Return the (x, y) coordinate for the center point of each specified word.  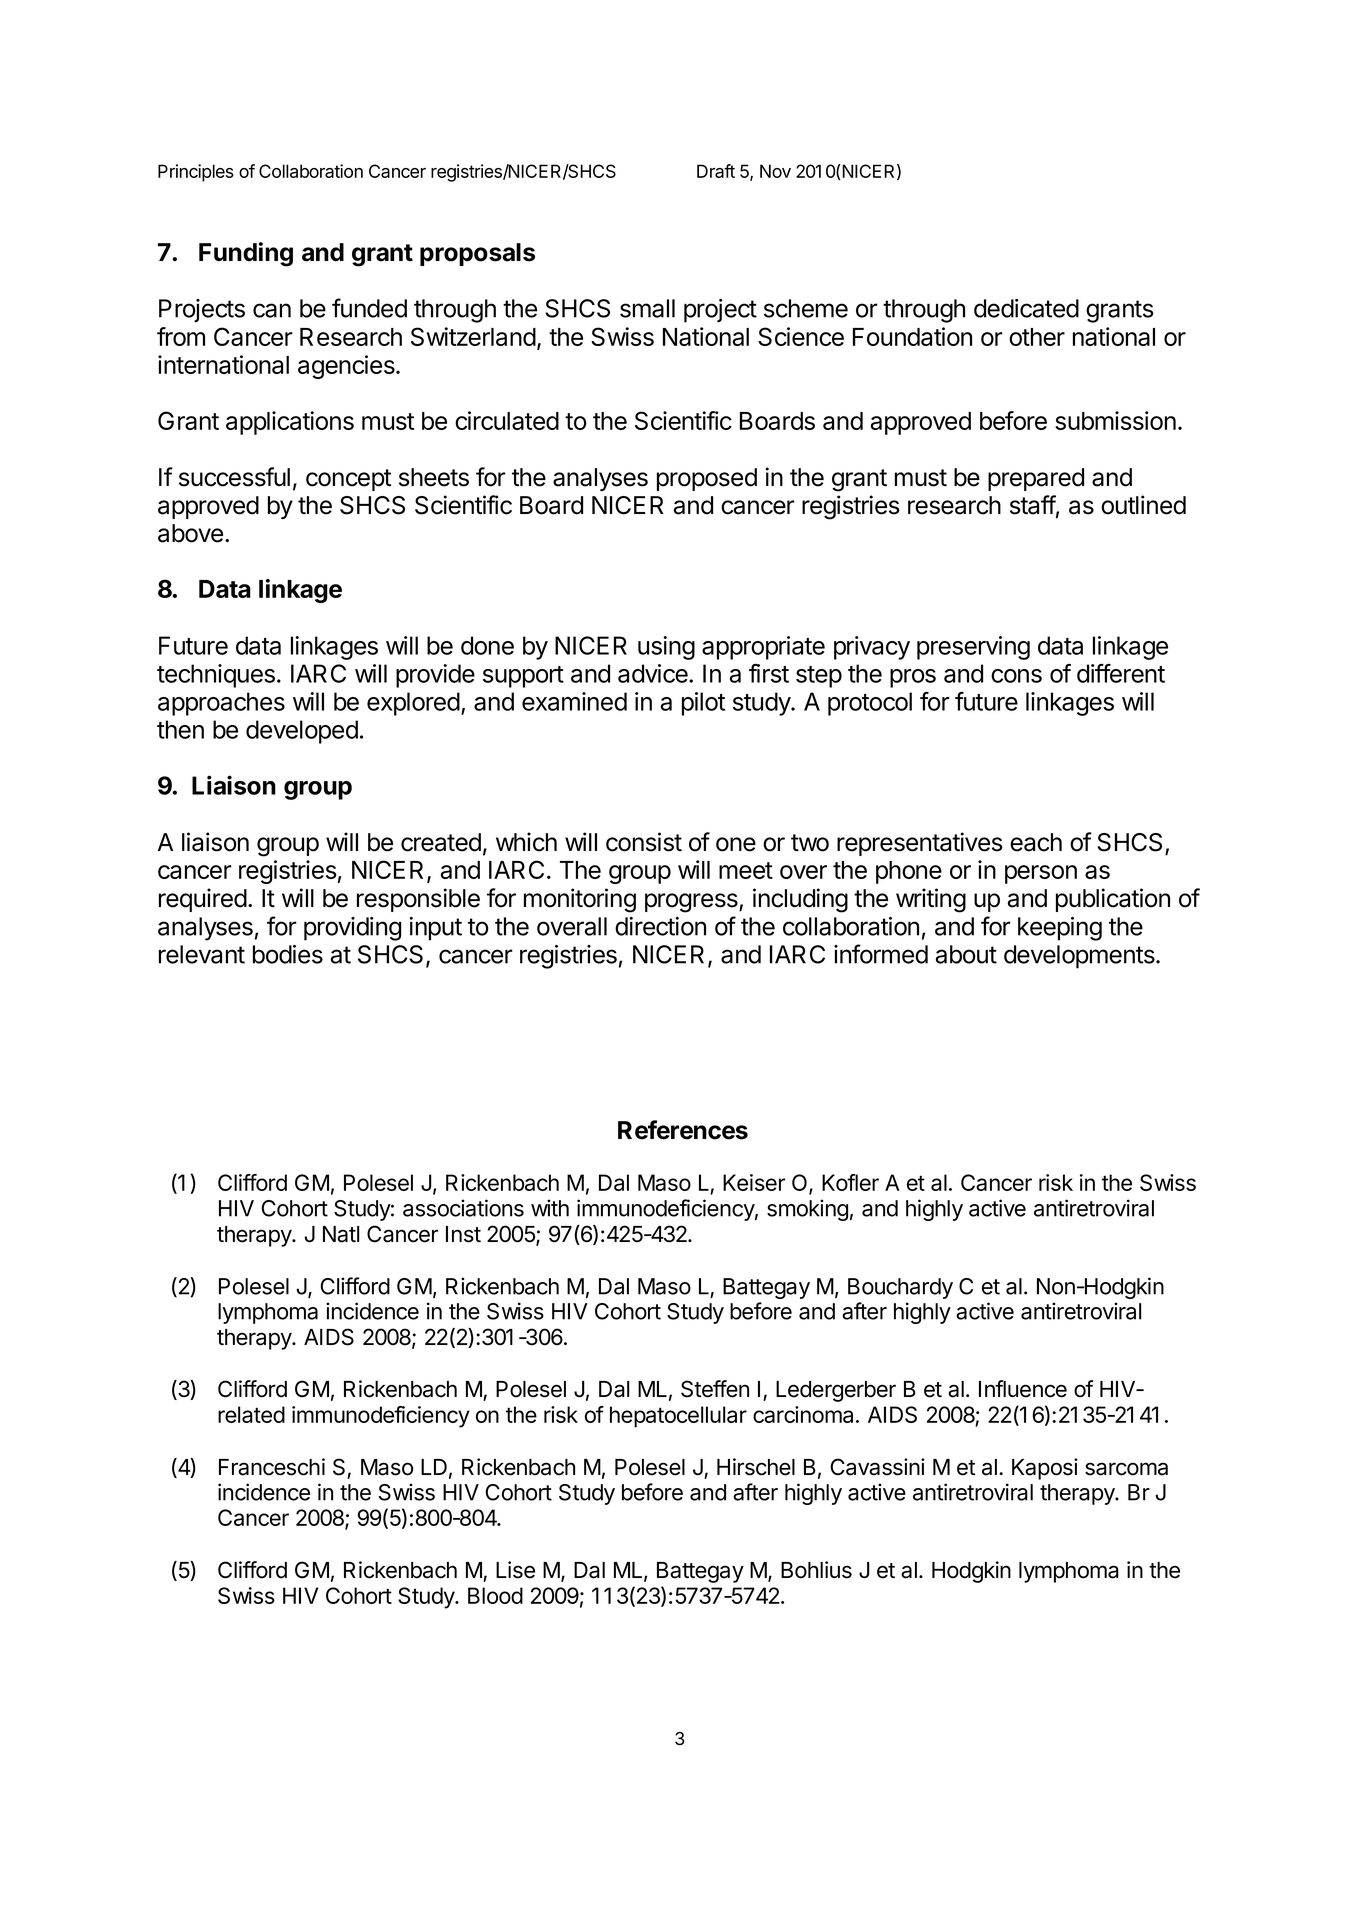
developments (1080, 957)
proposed (707, 479)
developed (302, 732)
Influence (1023, 1389)
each (1036, 842)
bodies (288, 954)
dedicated (1026, 308)
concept (348, 480)
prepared (1036, 479)
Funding (246, 254)
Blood (495, 1595)
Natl (341, 1234)
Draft (716, 171)
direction (660, 926)
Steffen (715, 1389)
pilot (703, 704)
